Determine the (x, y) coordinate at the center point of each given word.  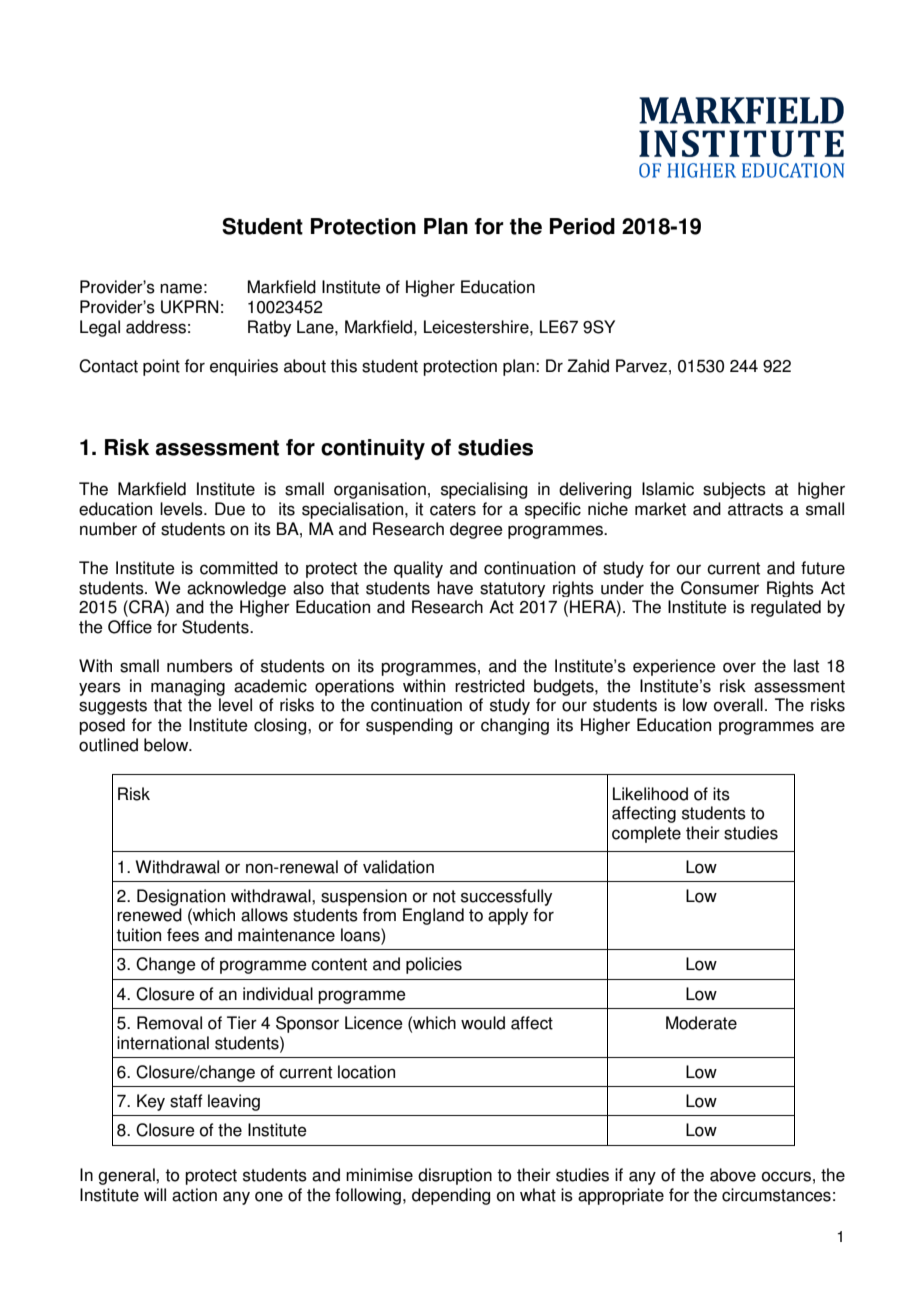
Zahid (588, 366)
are (833, 726)
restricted (490, 686)
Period (582, 226)
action (194, 1195)
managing (188, 687)
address (156, 327)
